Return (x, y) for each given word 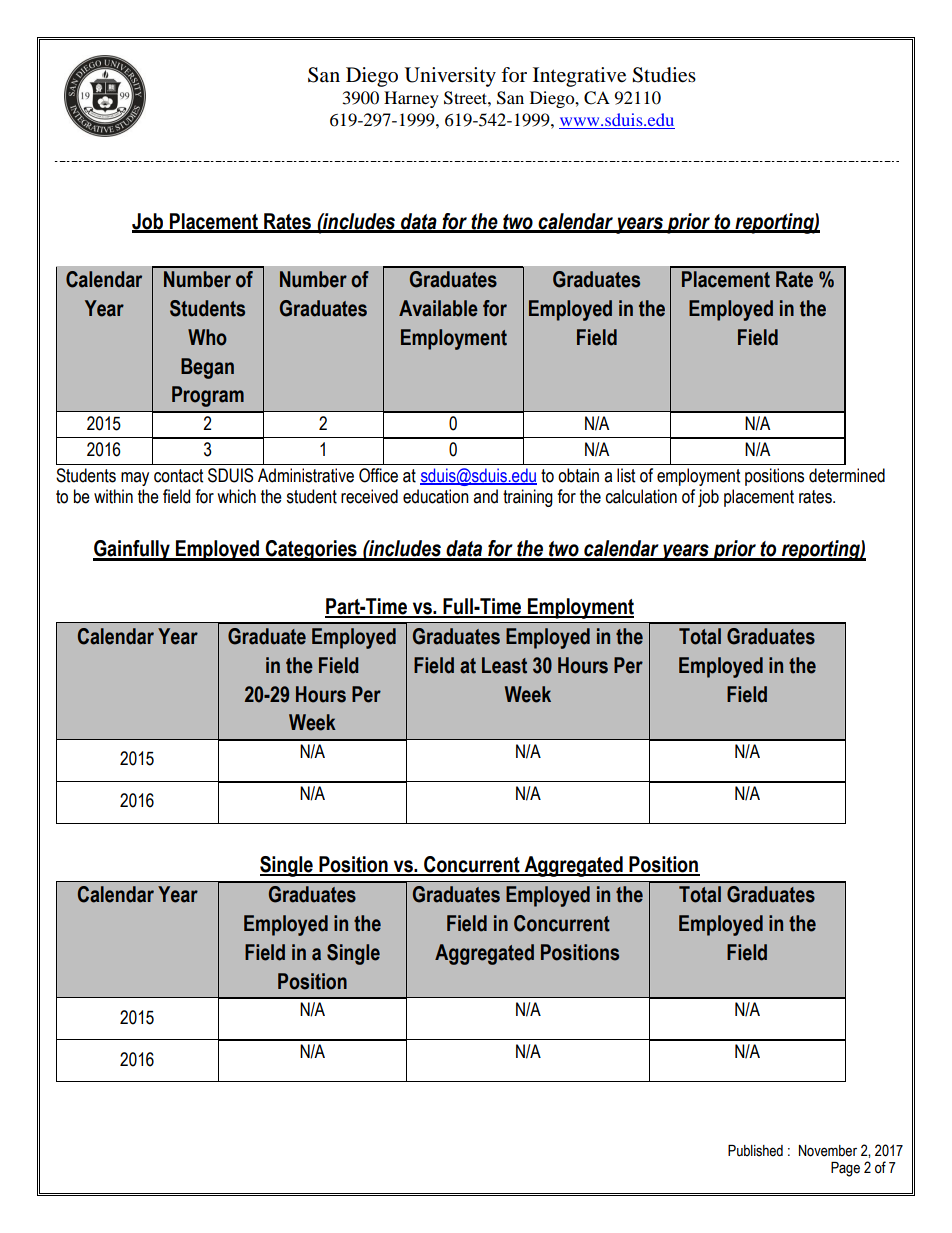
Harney (411, 99)
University (450, 77)
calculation (641, 496)
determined (847, 475)
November (828, 1151)
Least (504, 665)
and (485, 496)
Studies (664, 75)
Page (845, 1169)
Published (755, 1151)
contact (178, 476)
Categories (311, 550)
